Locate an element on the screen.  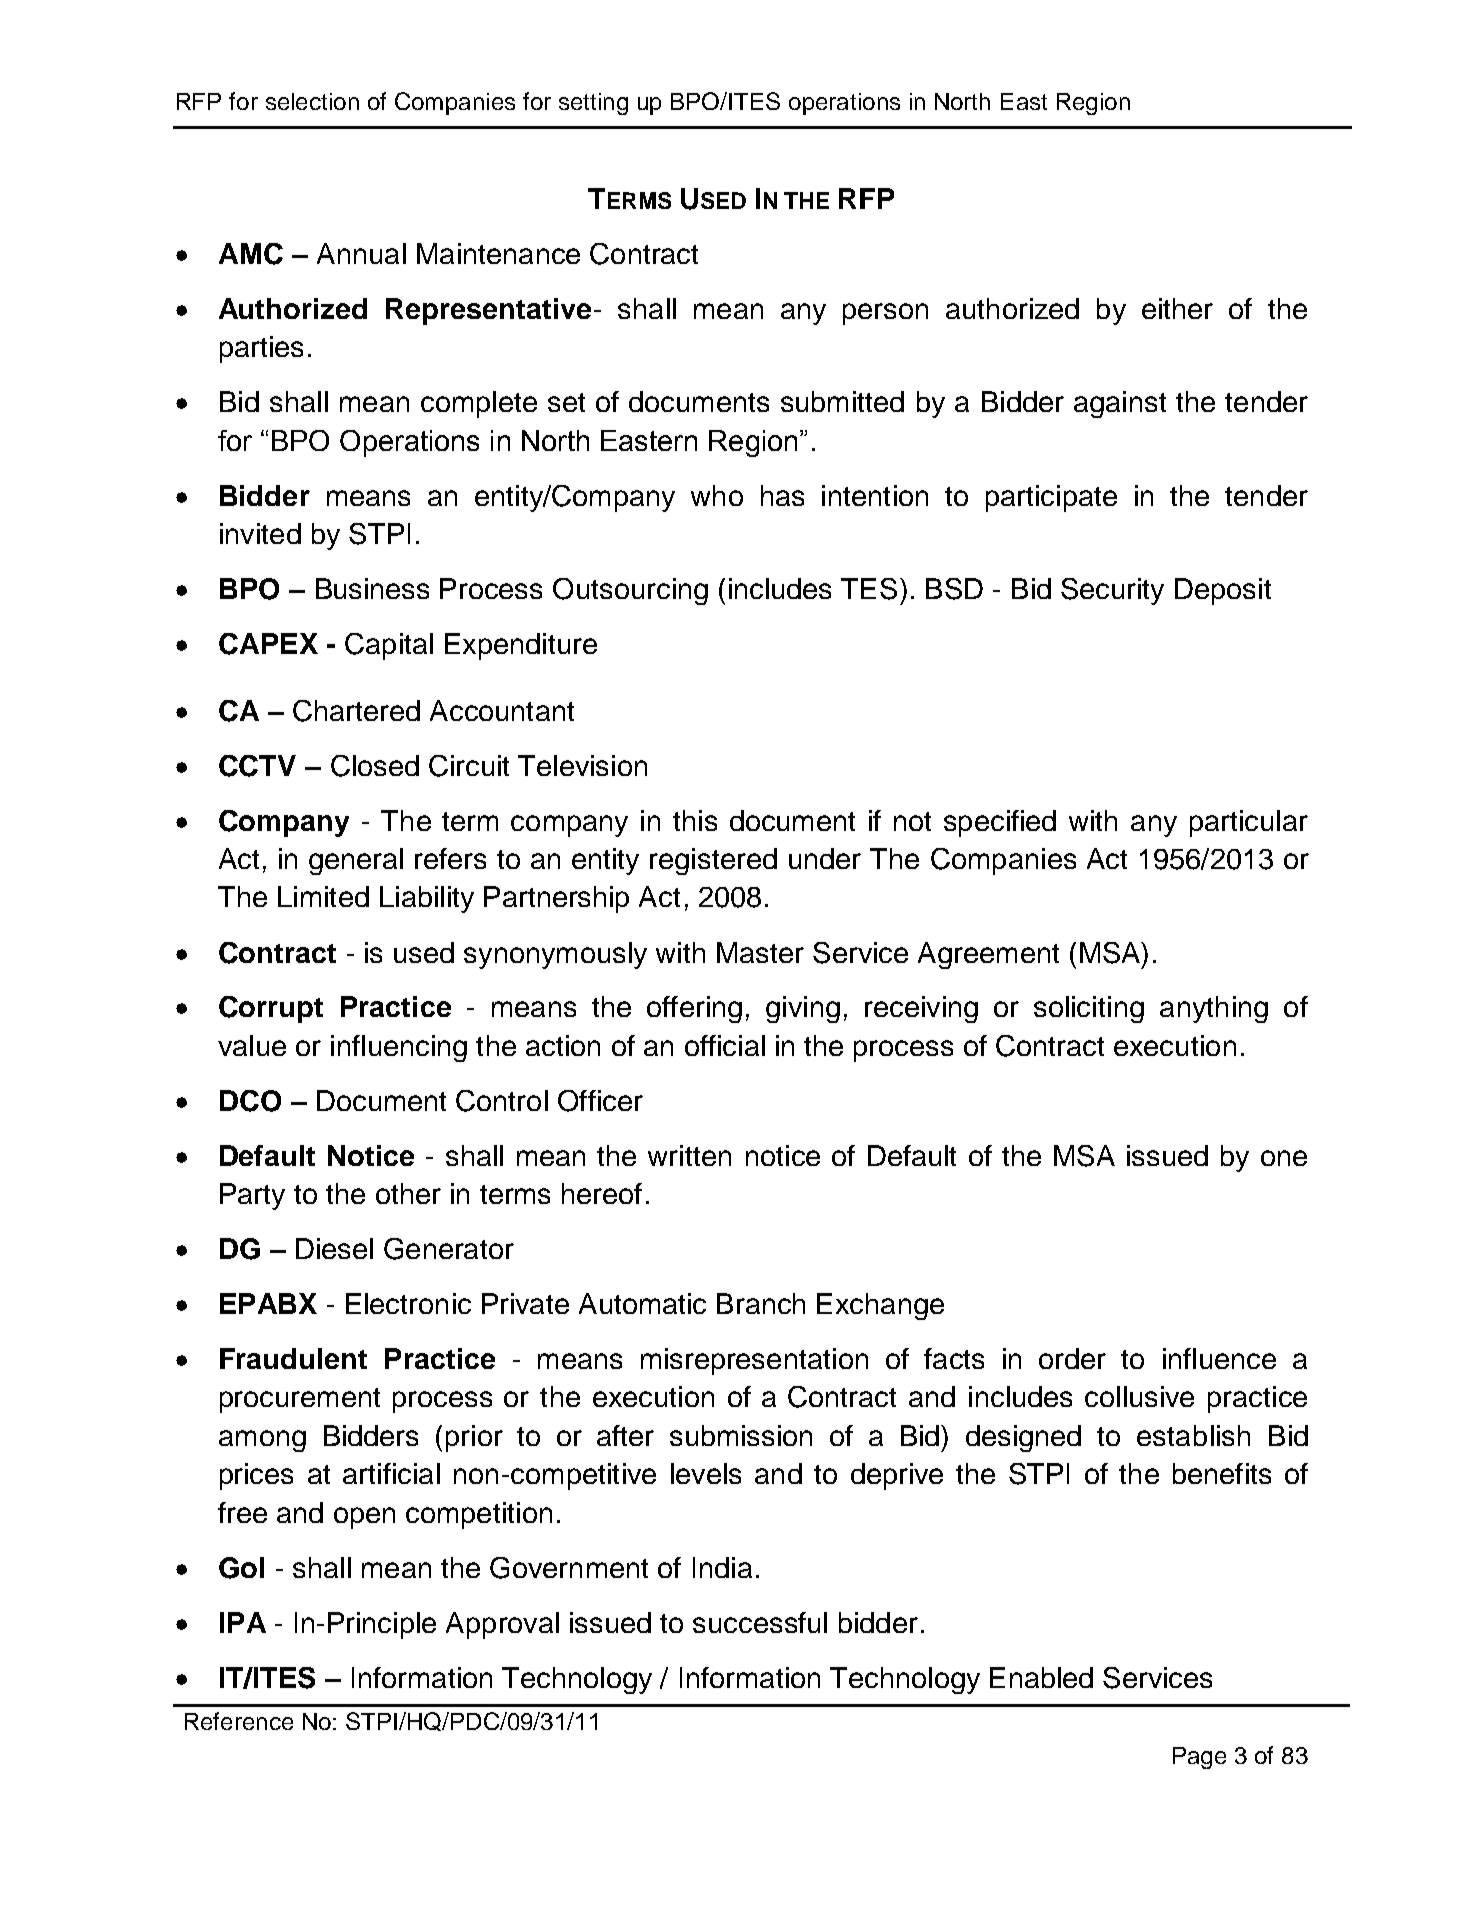
Reference is located at coordinates (239, 1721).
